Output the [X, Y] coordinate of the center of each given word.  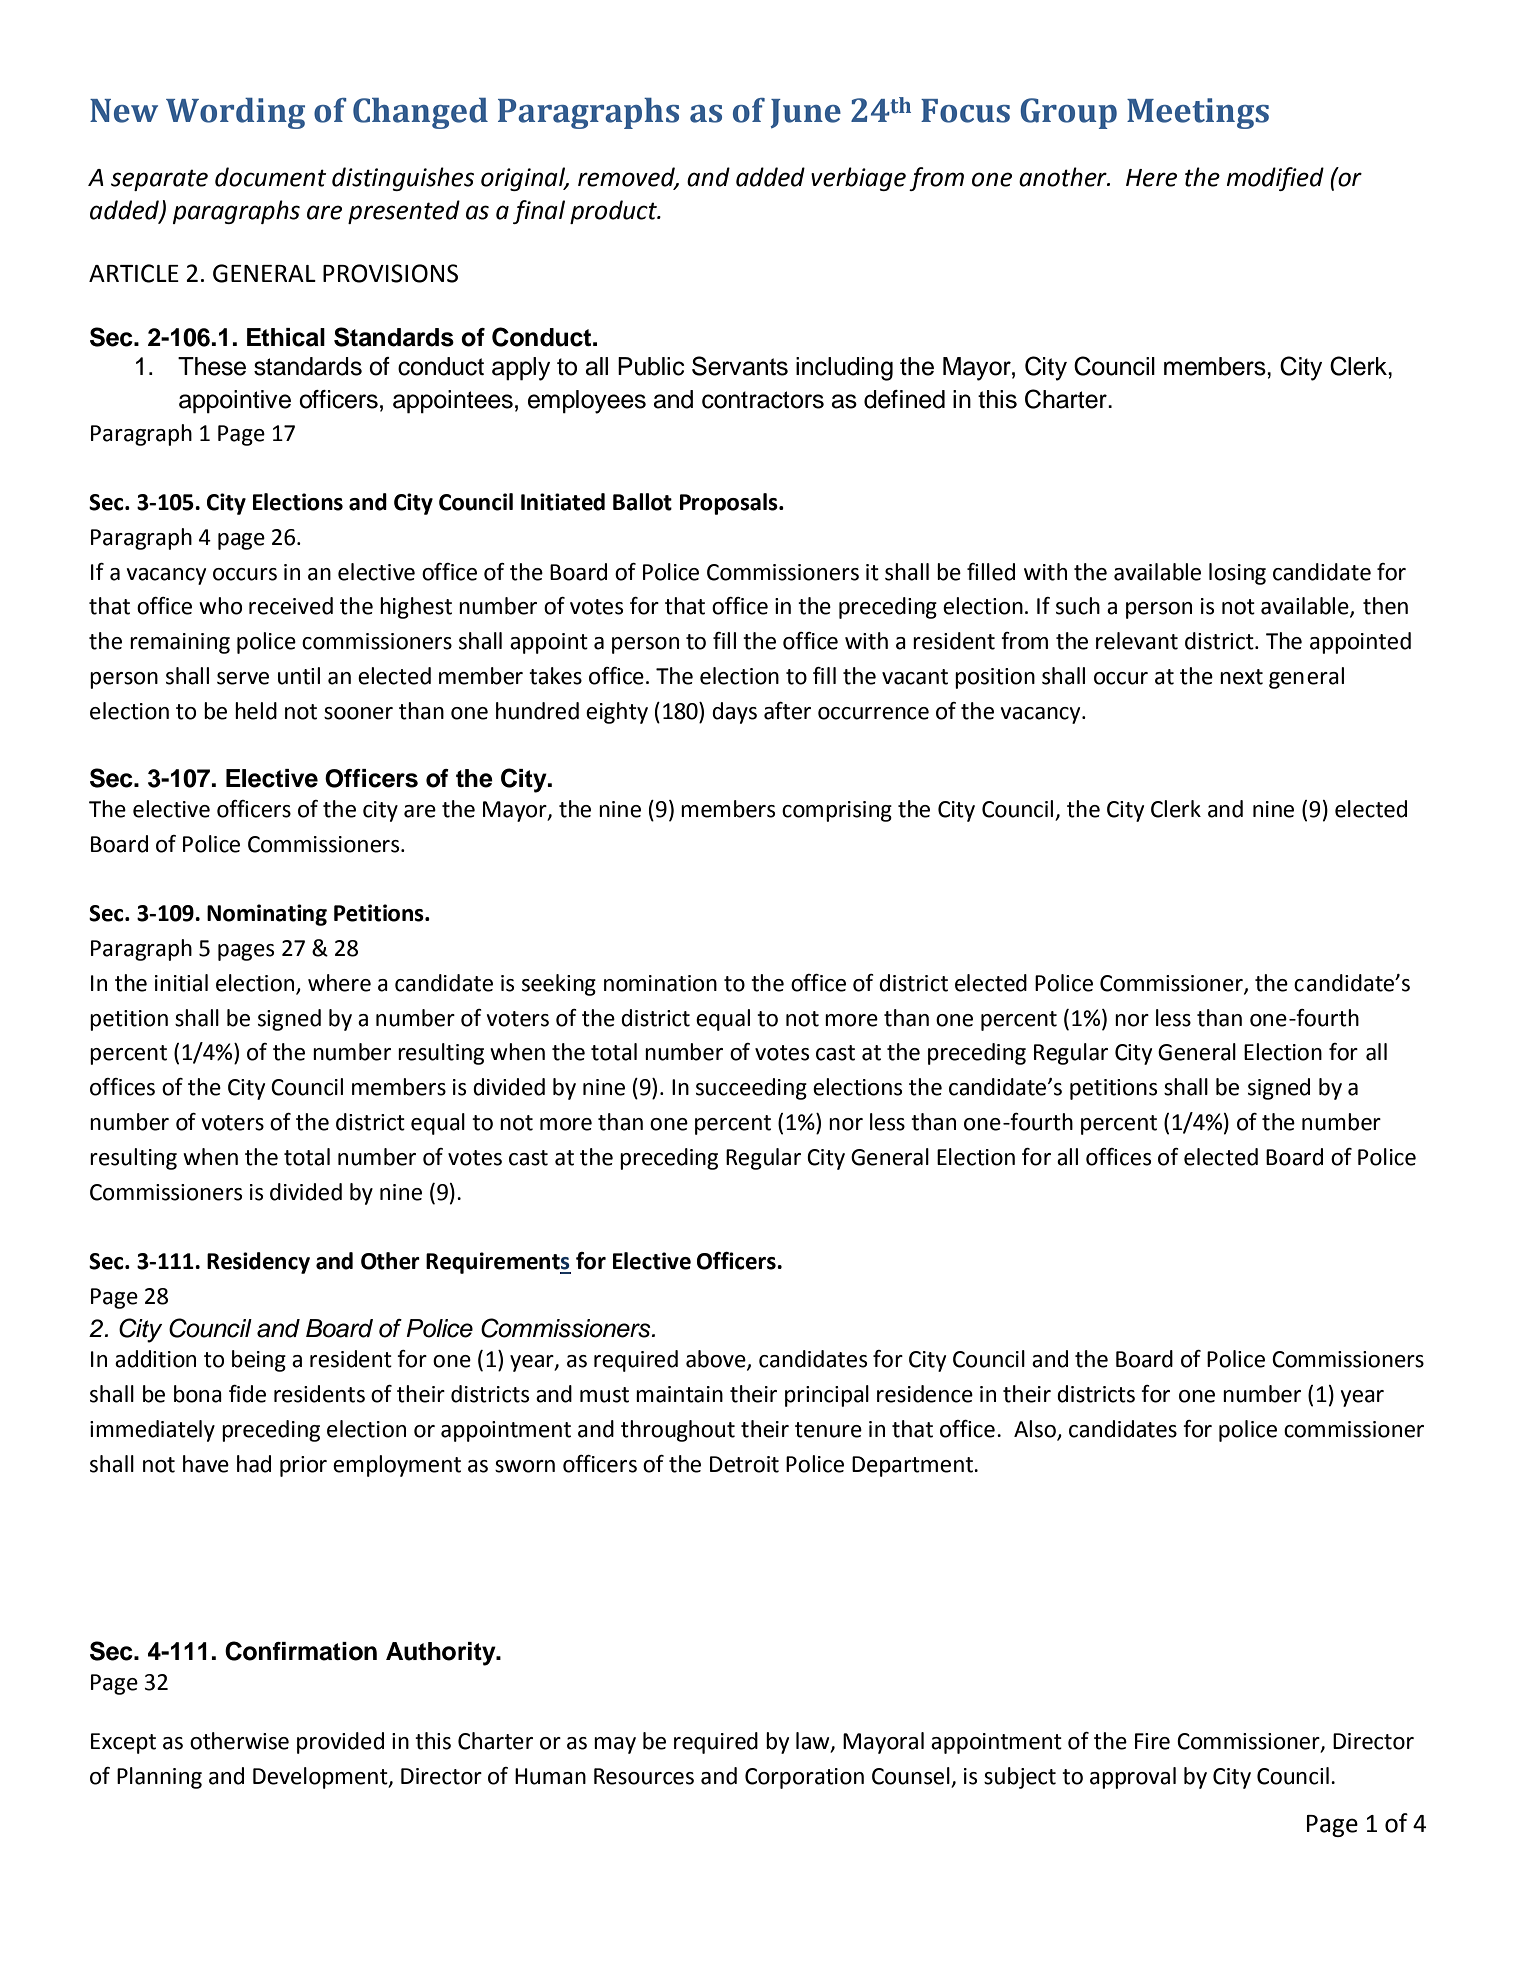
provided [340, 1743]
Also [1036, 1430]
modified [1275, 179]
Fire [1152, 1741]
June [806, 113]
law [814, 1742]
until [299, 676]
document [270, 177]
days [734, 713]
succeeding [751, 1089]
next [1241, 677]
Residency [258, 1263]
